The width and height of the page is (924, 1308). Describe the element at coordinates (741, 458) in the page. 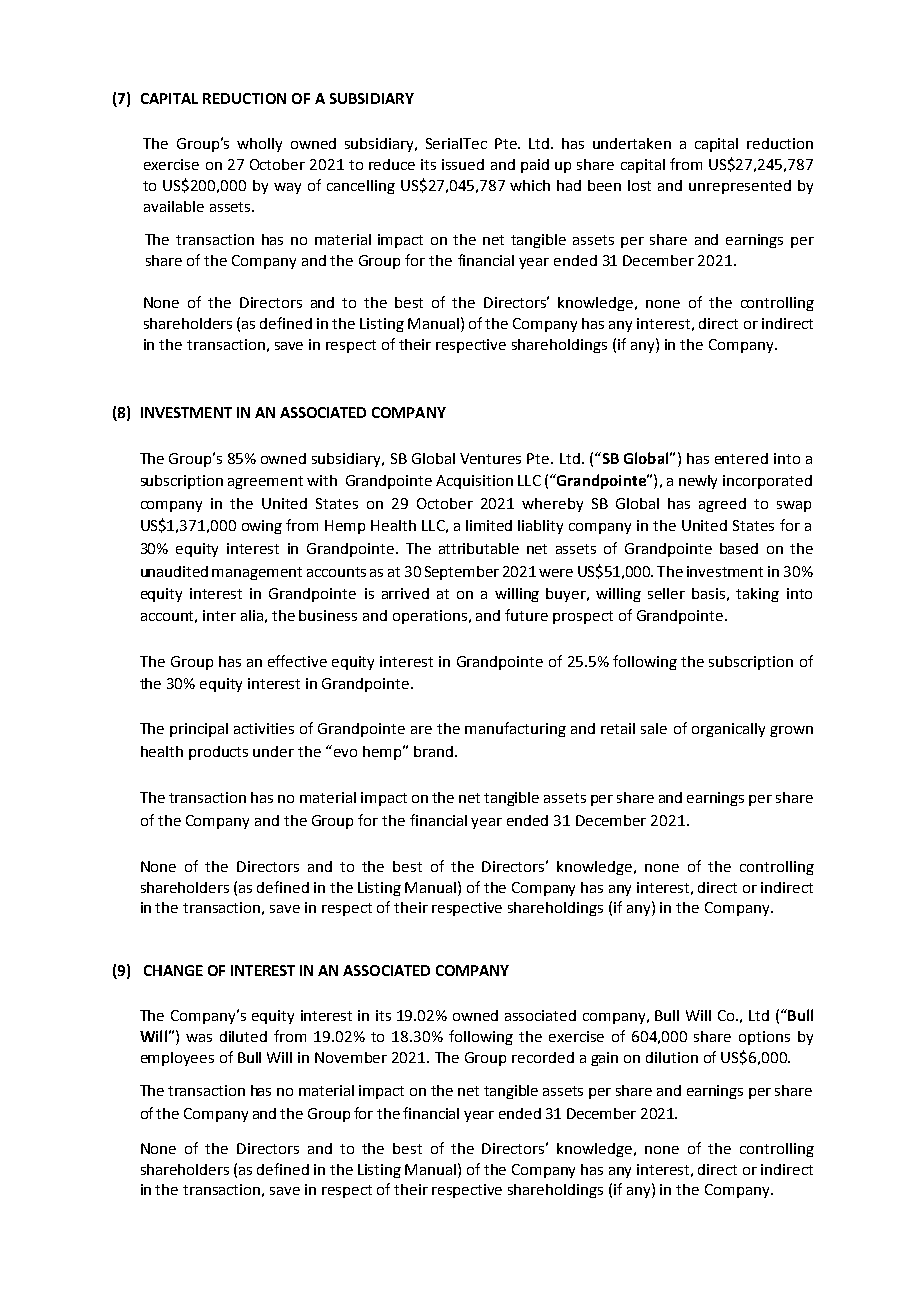

I see `entered` at that location.
